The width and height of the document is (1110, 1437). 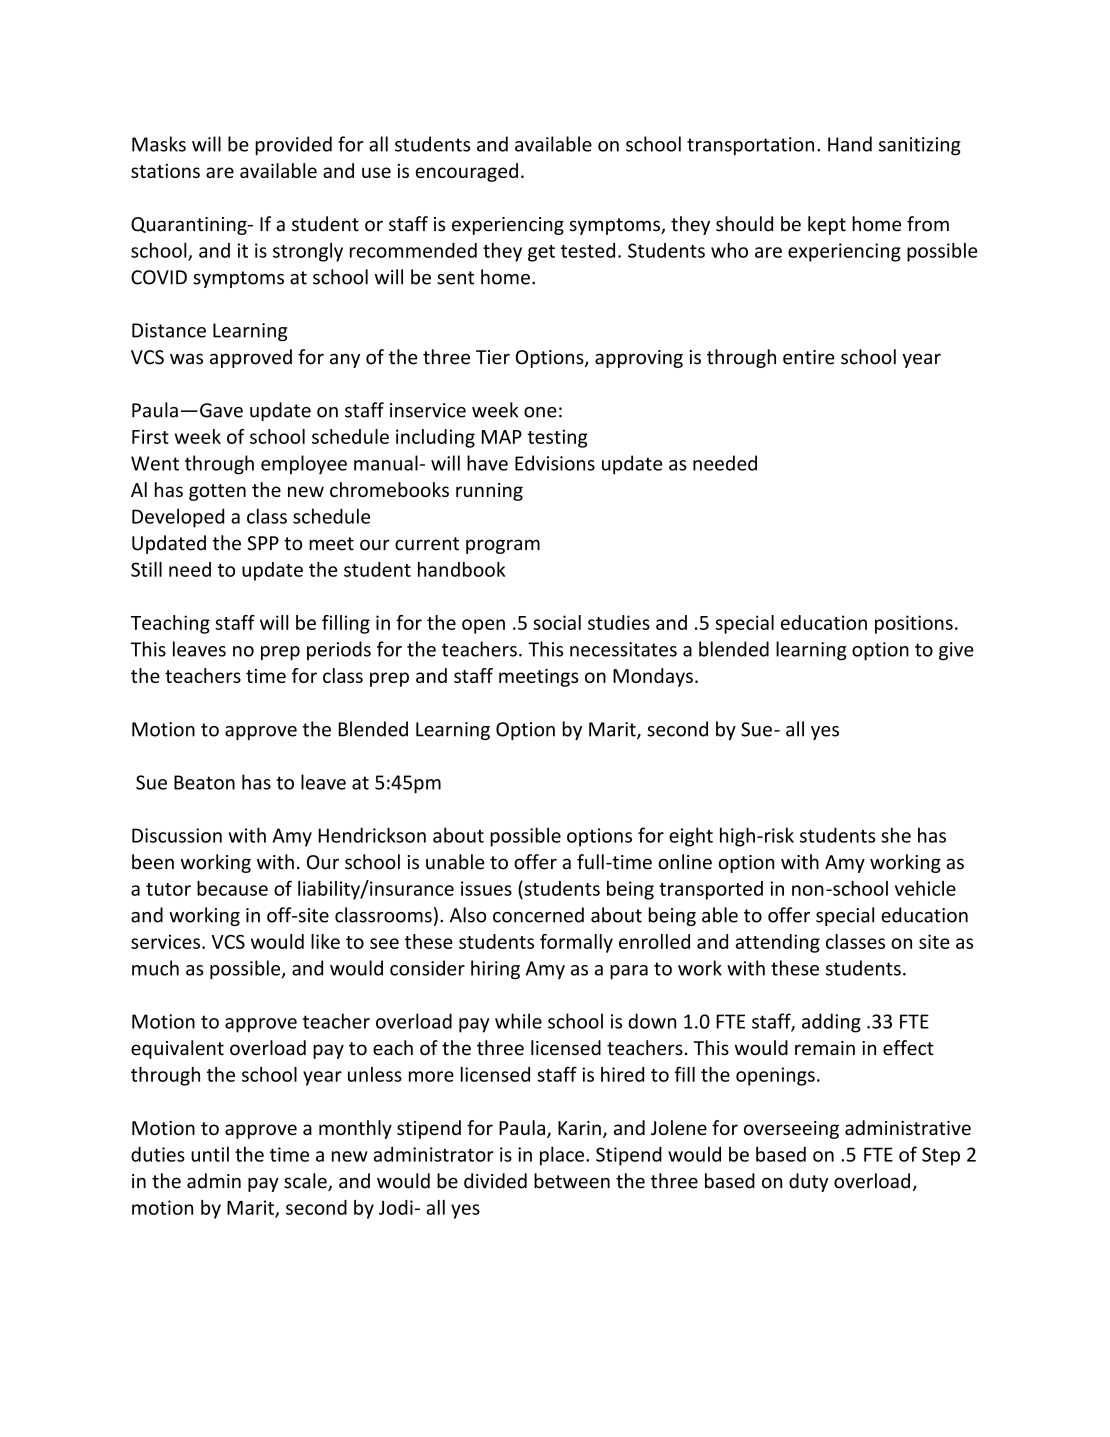 I want to click on attending, so click(x=778, y=943).
